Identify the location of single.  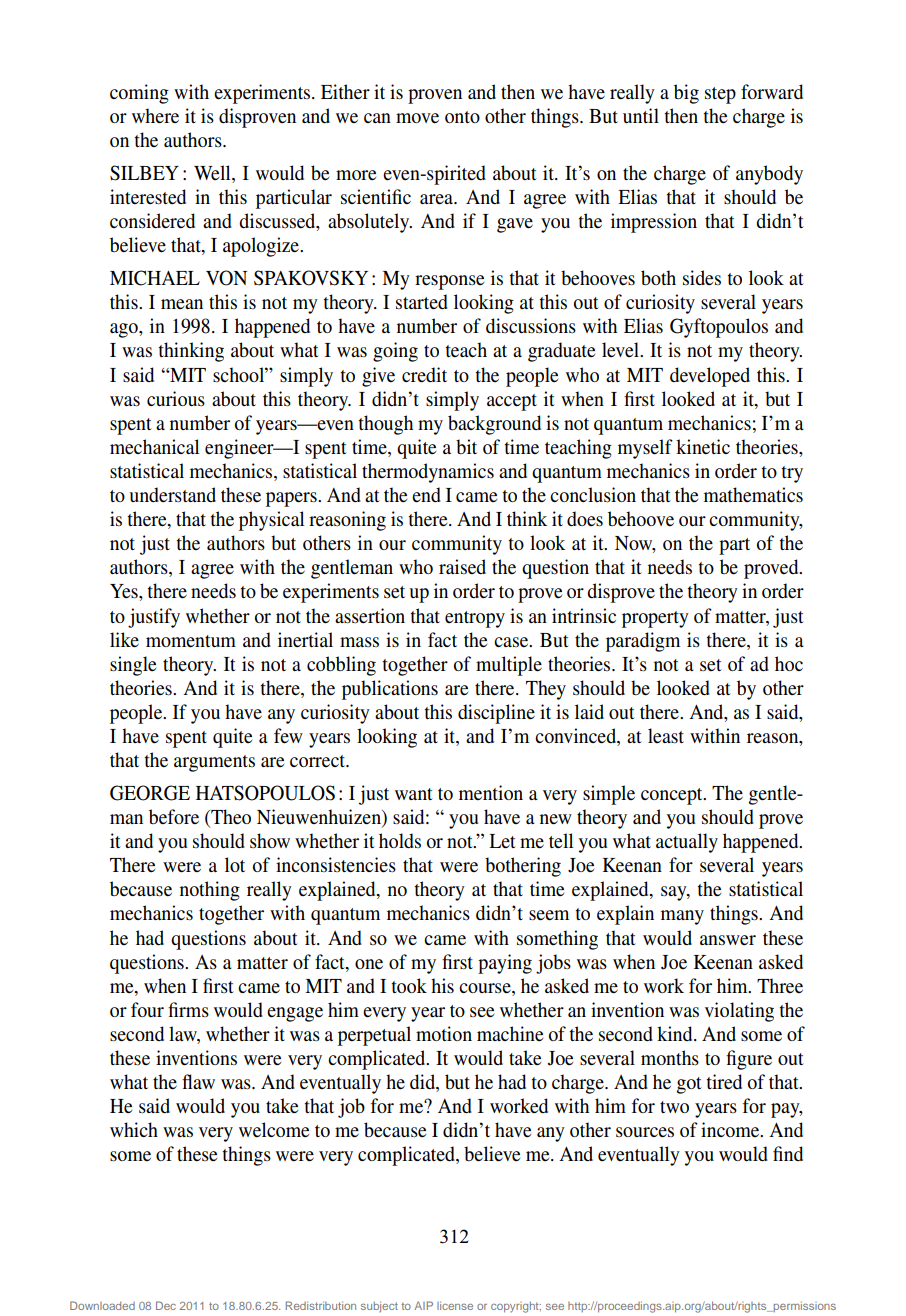
(133, 666).
